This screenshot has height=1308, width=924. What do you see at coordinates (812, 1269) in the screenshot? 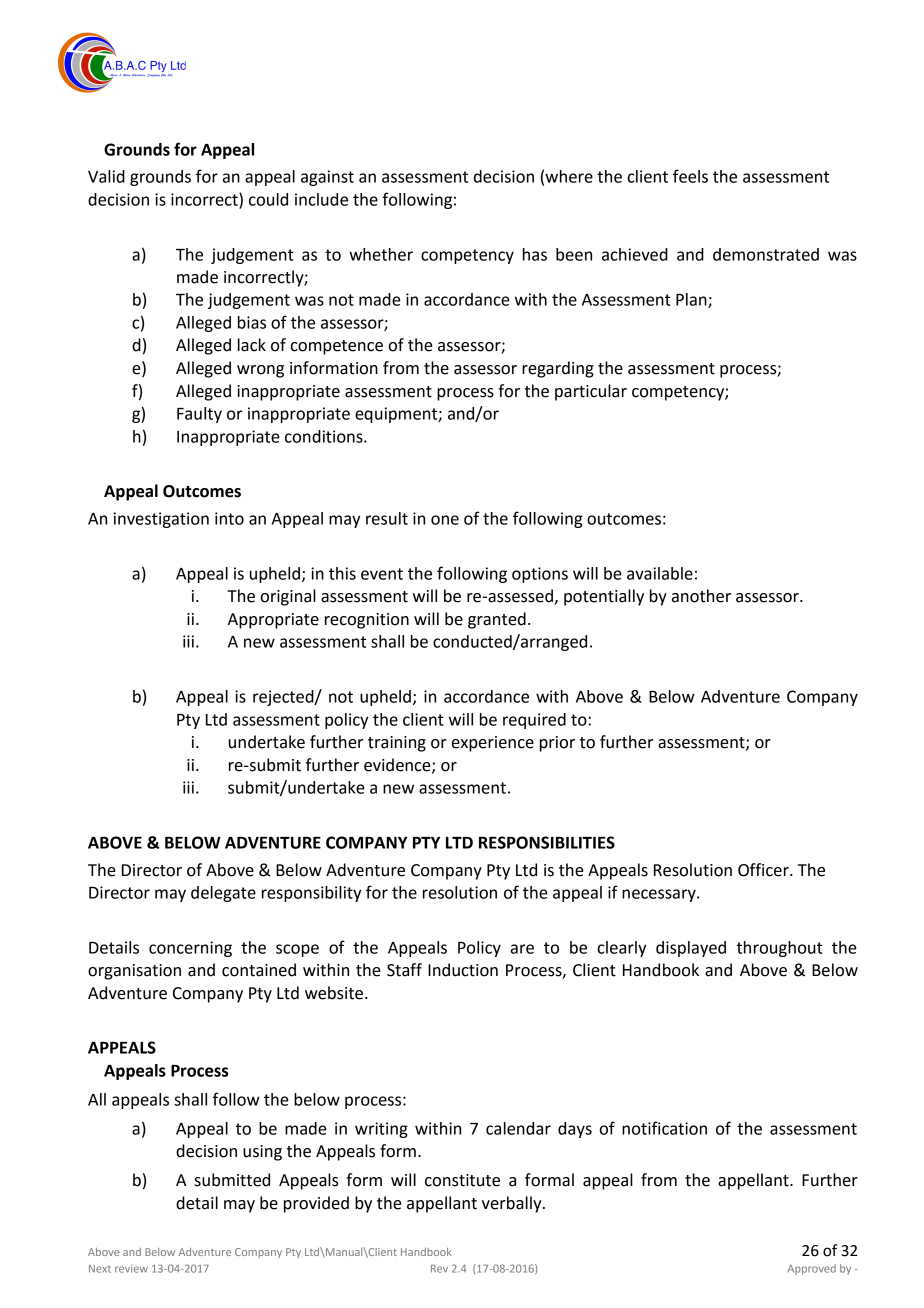
I see `Approved` at bounding box center [812, 1269].
